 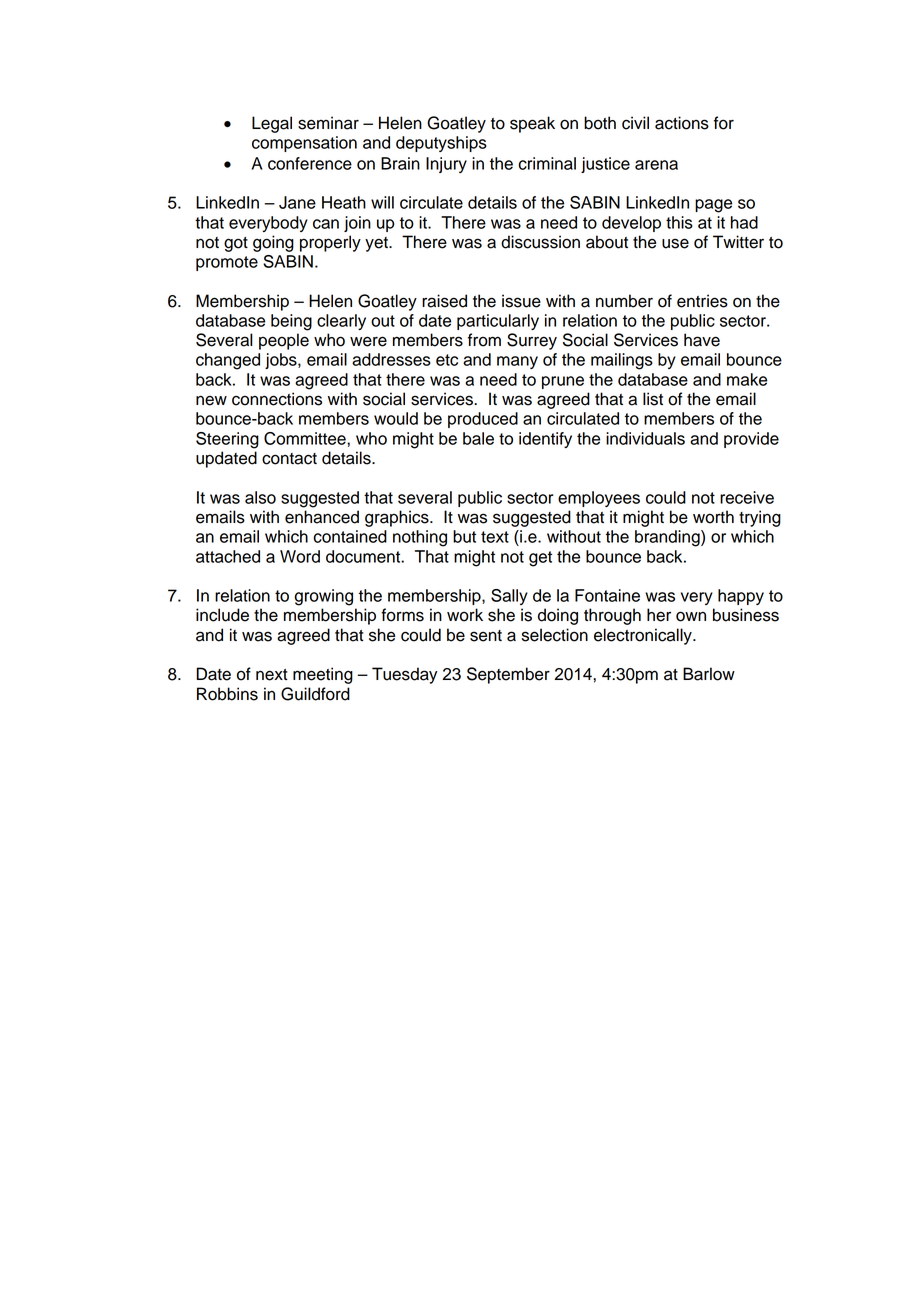 I want to click on going, so click(x=273, y=243).
